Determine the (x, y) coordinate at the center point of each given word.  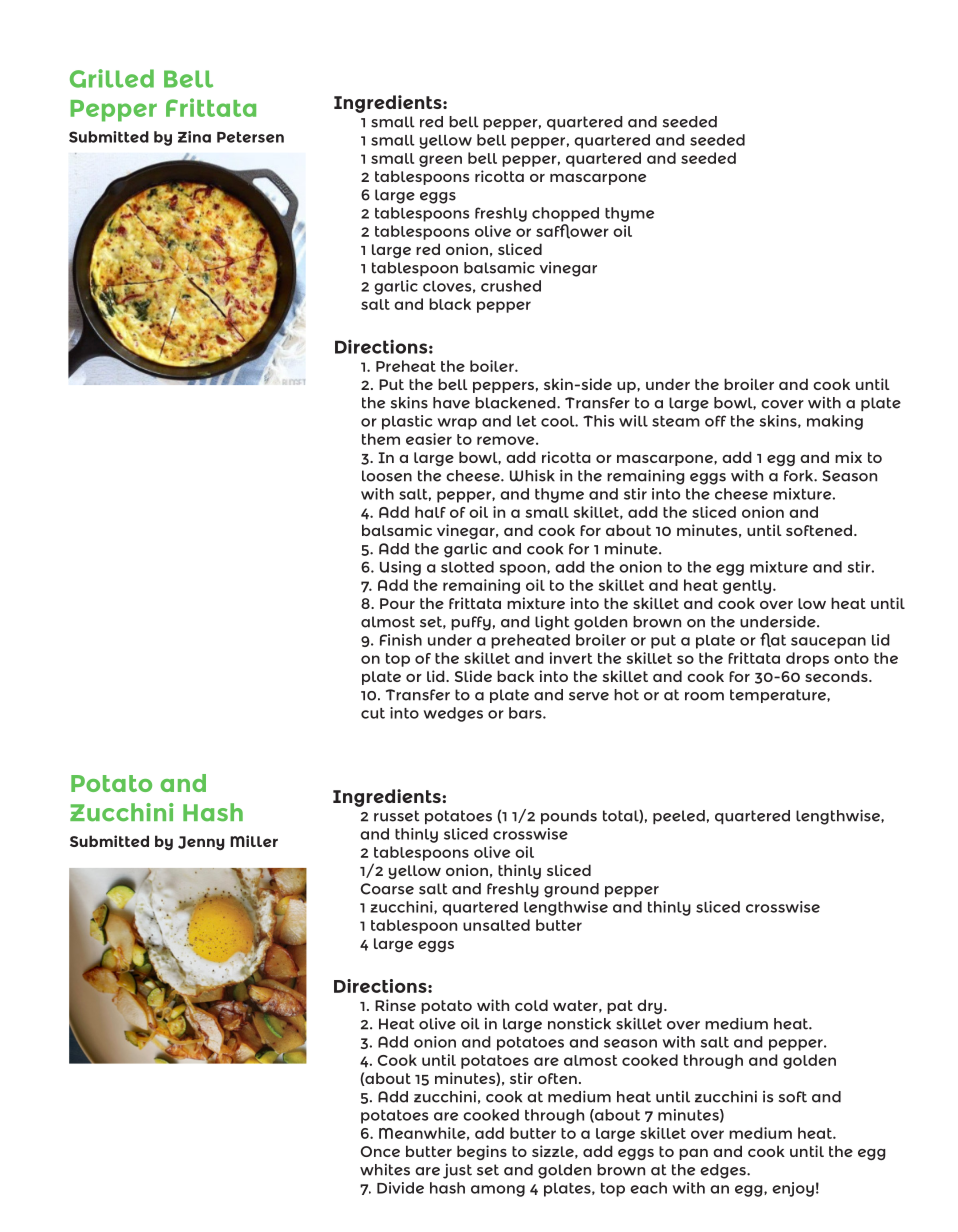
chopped (565, 214)
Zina (194, 137)
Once (380, 1151)
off (715, 421)
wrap (457, 424)
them (381, 439)
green (440, 161)
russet (397, 816)
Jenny (201, 843)
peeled (679, 817)
